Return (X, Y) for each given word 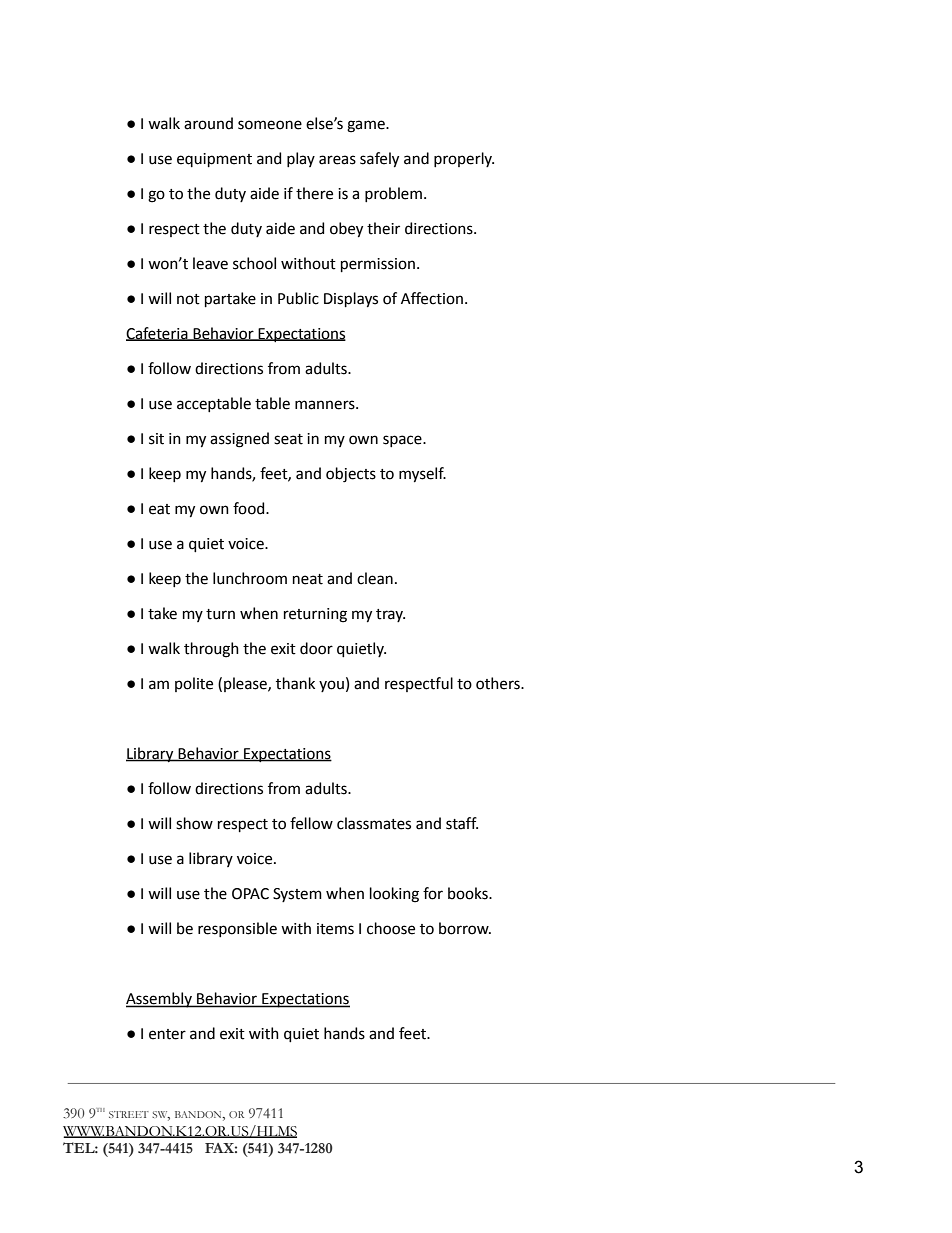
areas (337, 160)
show (194, 823)
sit (156, 439)
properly (464, 159)
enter (167, 1034)
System (297, 895)
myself (422, 475)
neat (308, 579)
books (469, 893)
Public (298, 298)
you (331, 686)
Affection (432, 298)
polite (194, 684)
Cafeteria (158, 334)
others (499, 683)
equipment (214, 160)
